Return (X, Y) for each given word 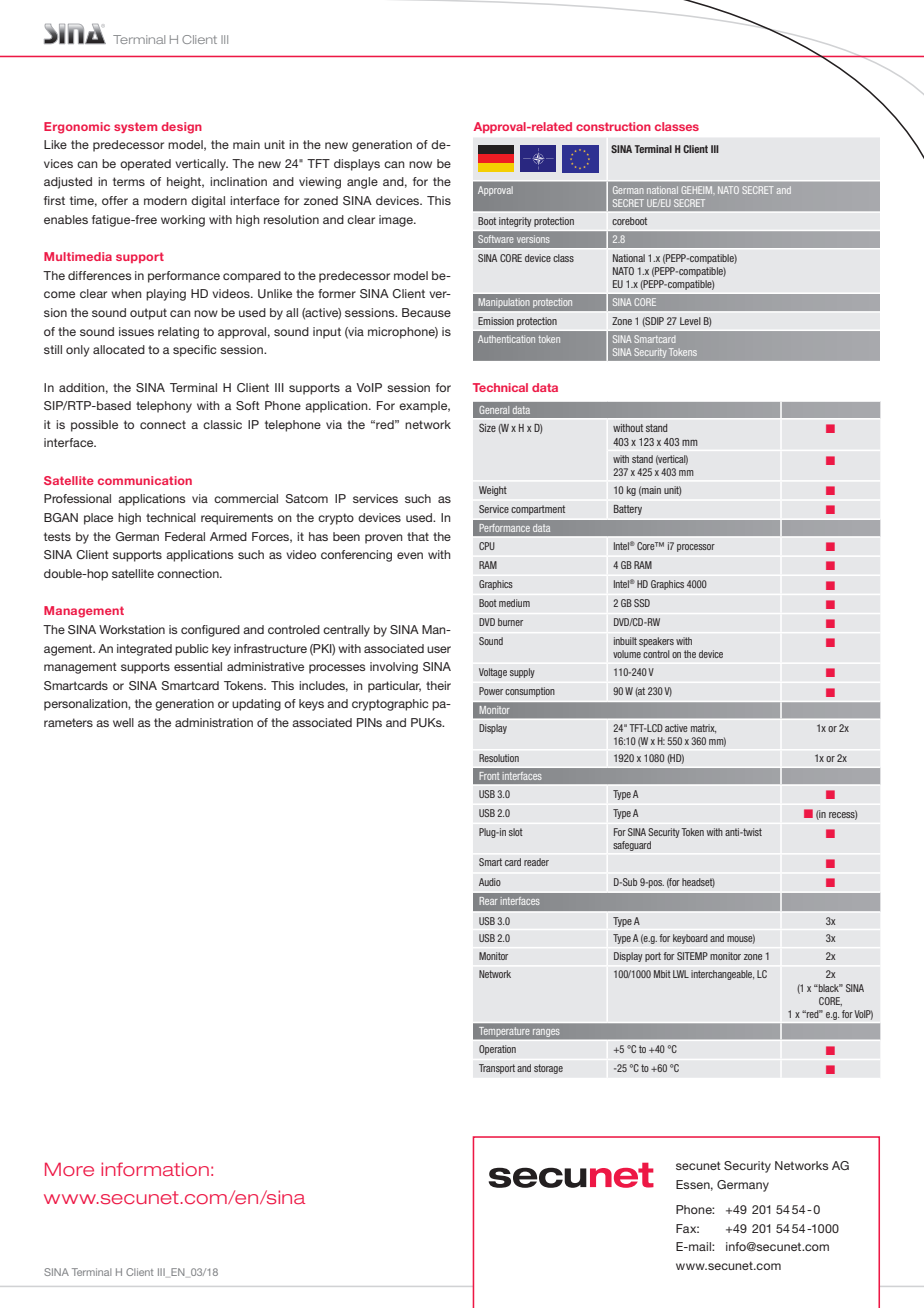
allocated (119, 349)
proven (384, 539)
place (98, 519)
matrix (703, 729)
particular (394, 687)
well (123, 722)
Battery (628, 510)
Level (690, 321)
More (69, 1169)
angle (362, 183)
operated (145, 165)
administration (214, 722)
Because (426, 312)
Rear (488, 901)
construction (613, 126)
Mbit (662, 974)
